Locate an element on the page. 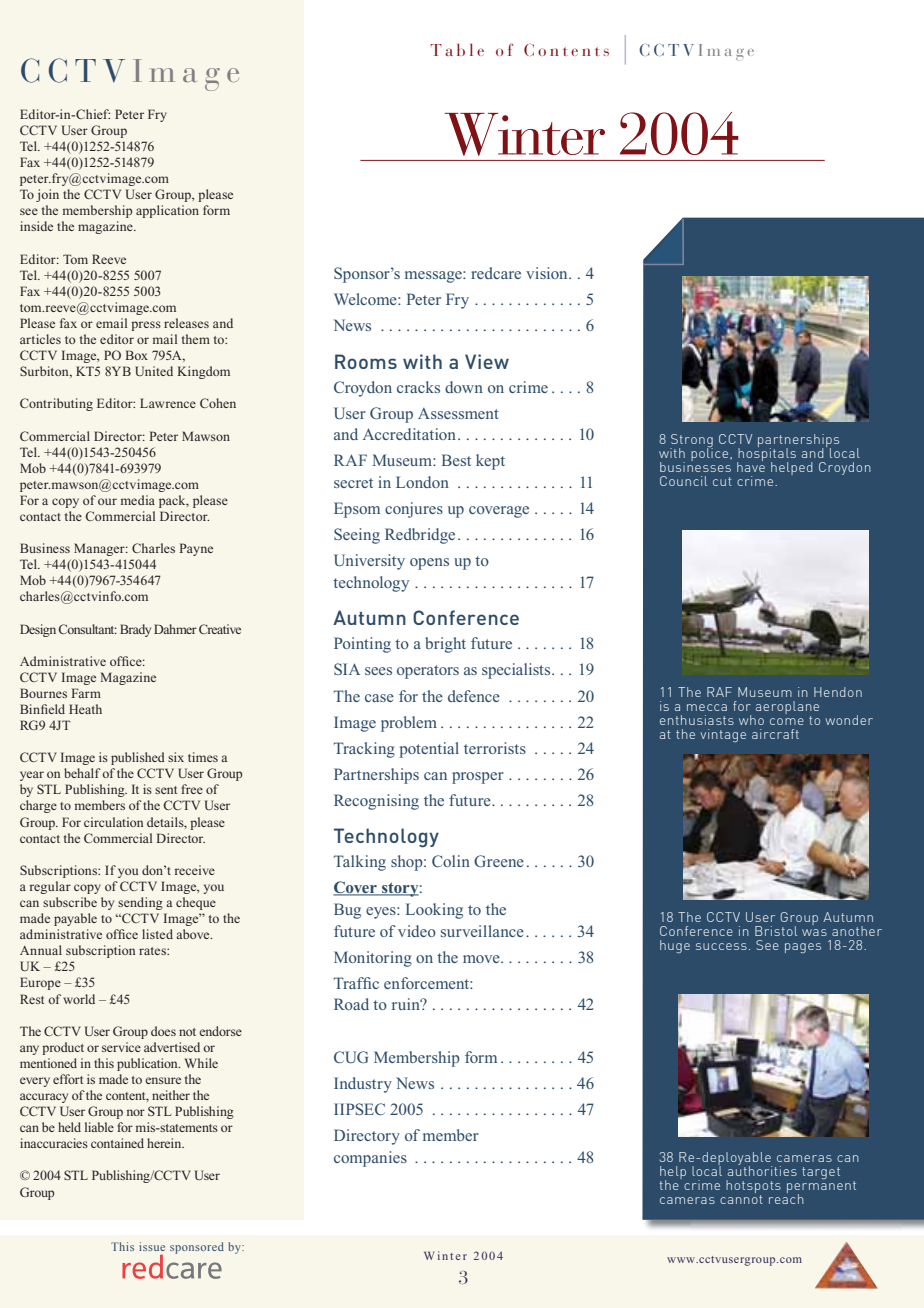  media is located at coordinates (138, 500).
